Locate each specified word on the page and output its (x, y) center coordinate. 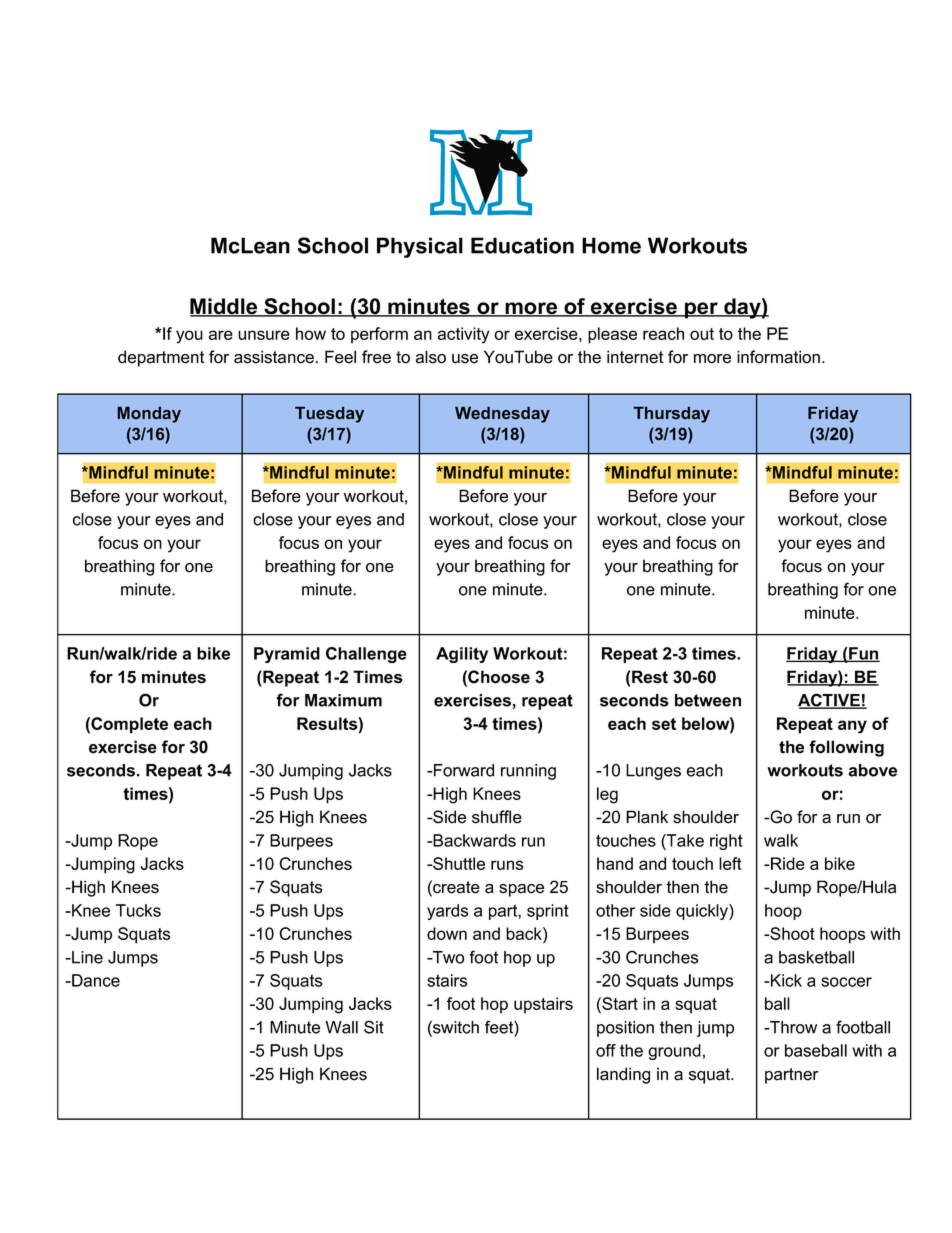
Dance (95, 980)
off (606, 1050)
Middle (225, 307)
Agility (462, 655)
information (778, 357)
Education (522, 245)
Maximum (343, 700)
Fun (863, 654)
